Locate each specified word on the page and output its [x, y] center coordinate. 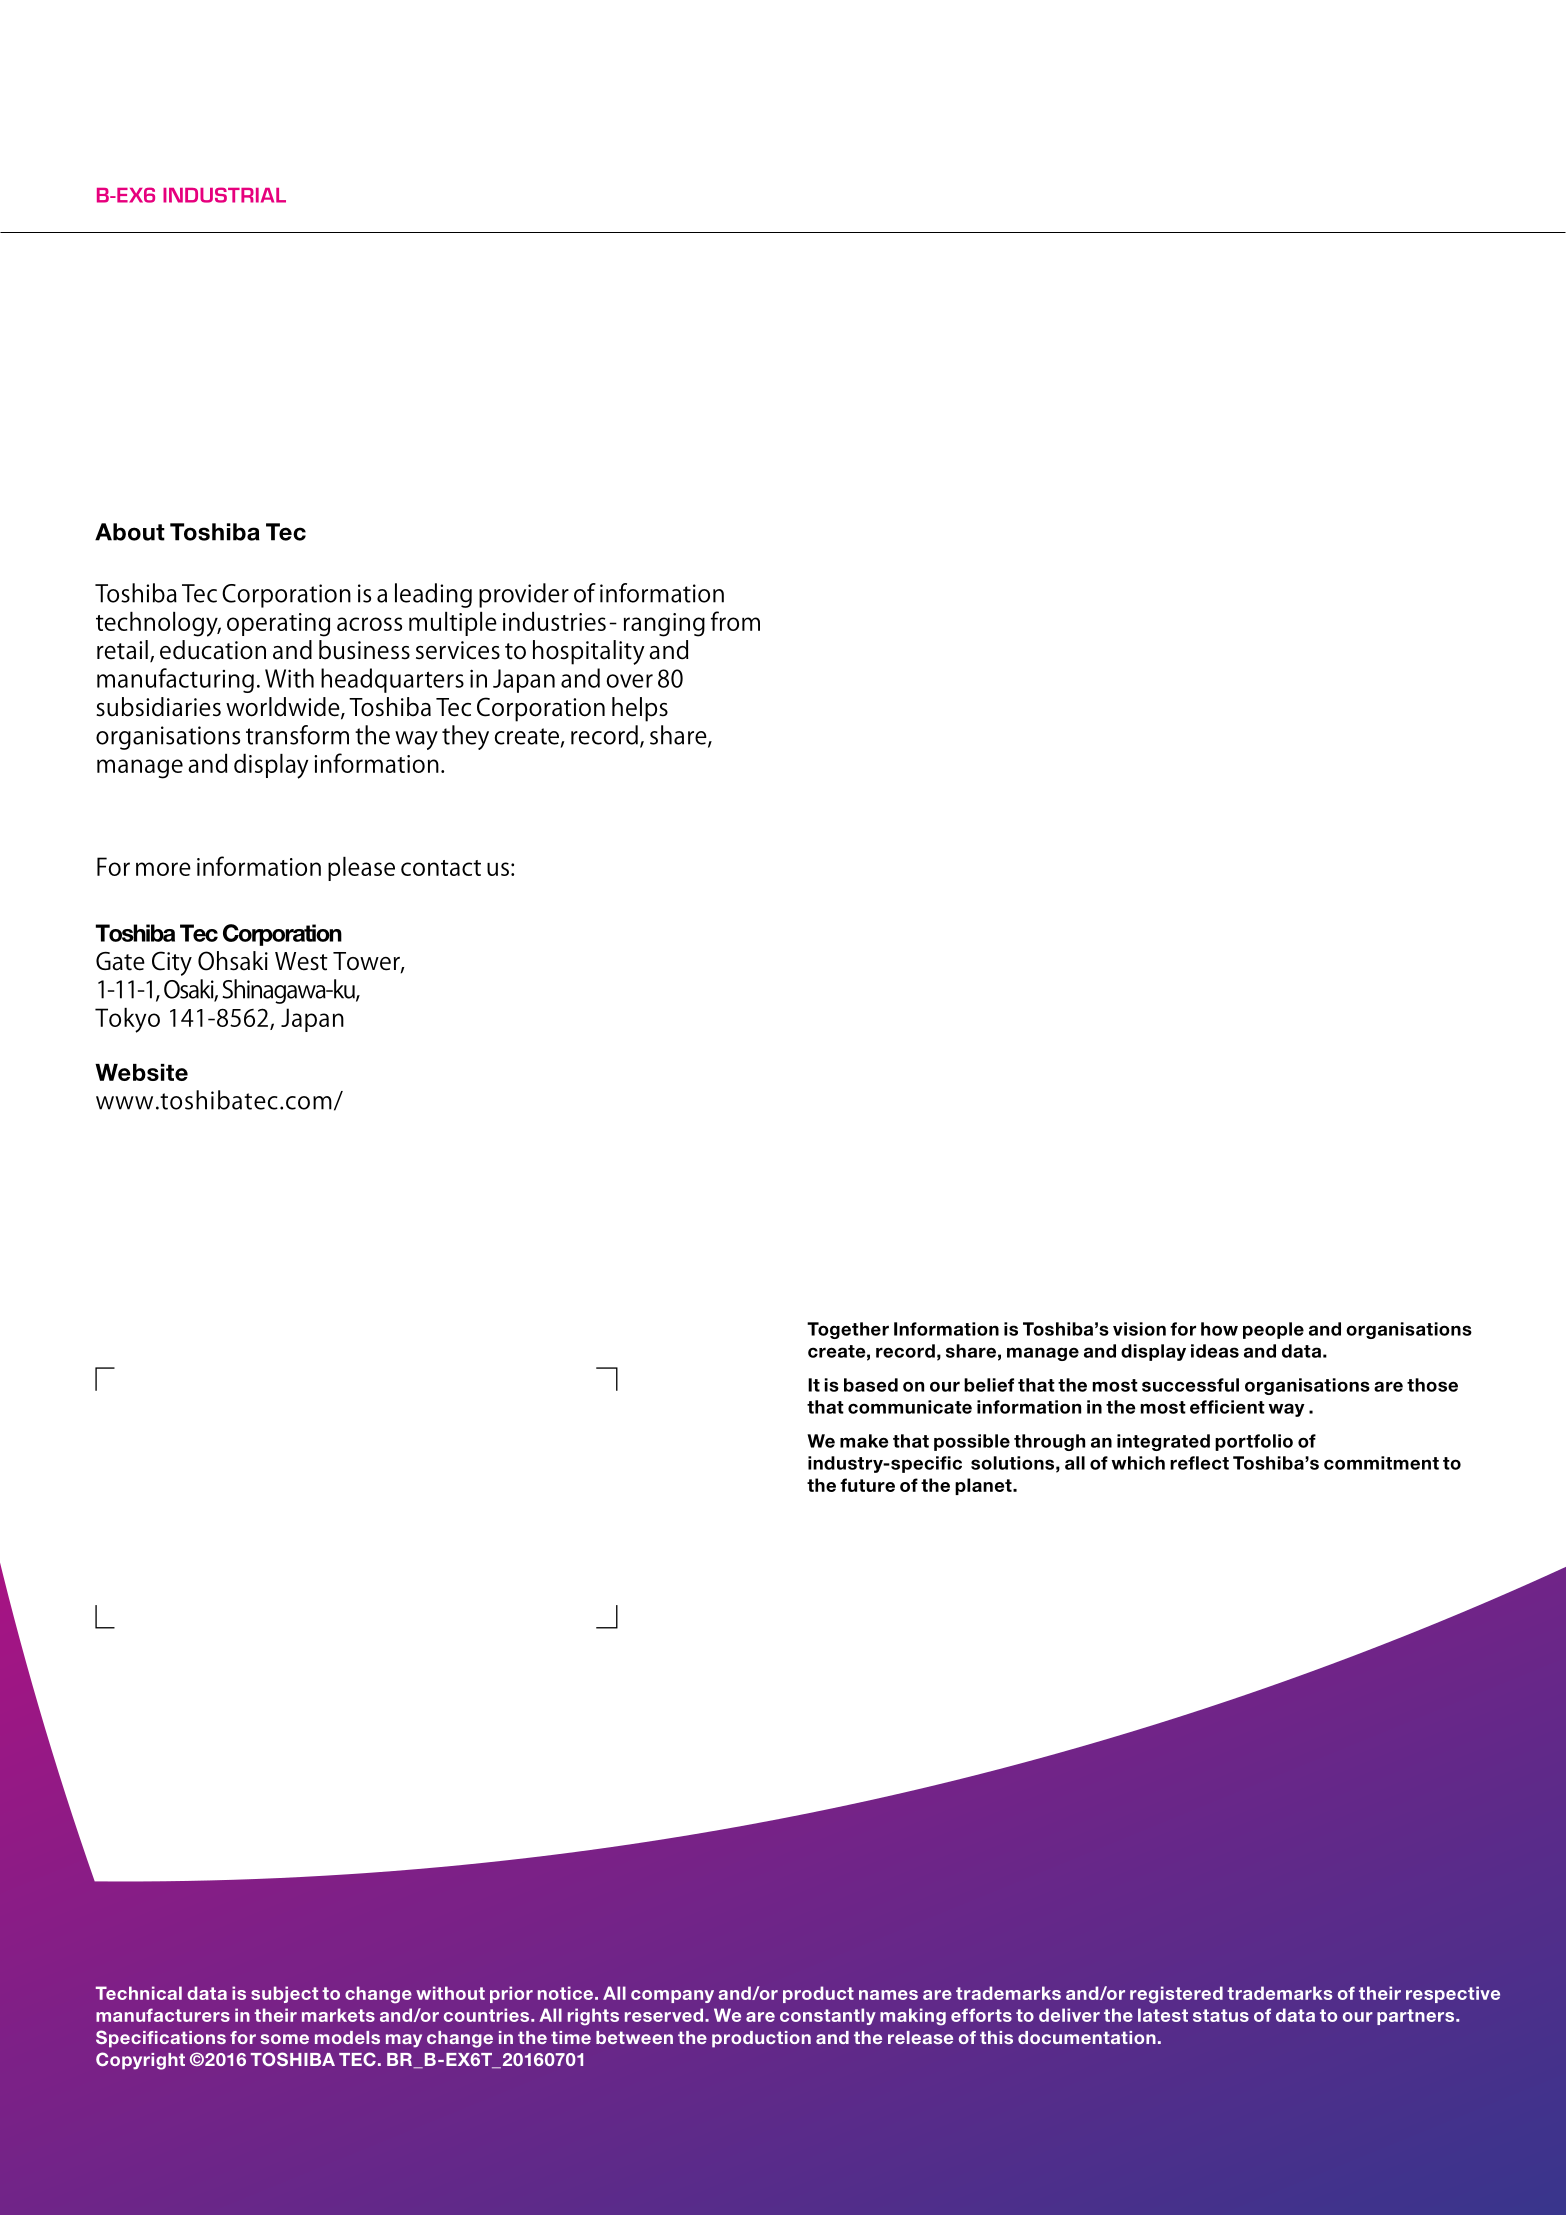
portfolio [1254, 1442]
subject [284, 1994]
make [864, 1441]
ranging [664, 625]
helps [640, 709]
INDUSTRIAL [224, 195]
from [735, 621]
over [630, 681]
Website [141, 1072]
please [361, 869]
